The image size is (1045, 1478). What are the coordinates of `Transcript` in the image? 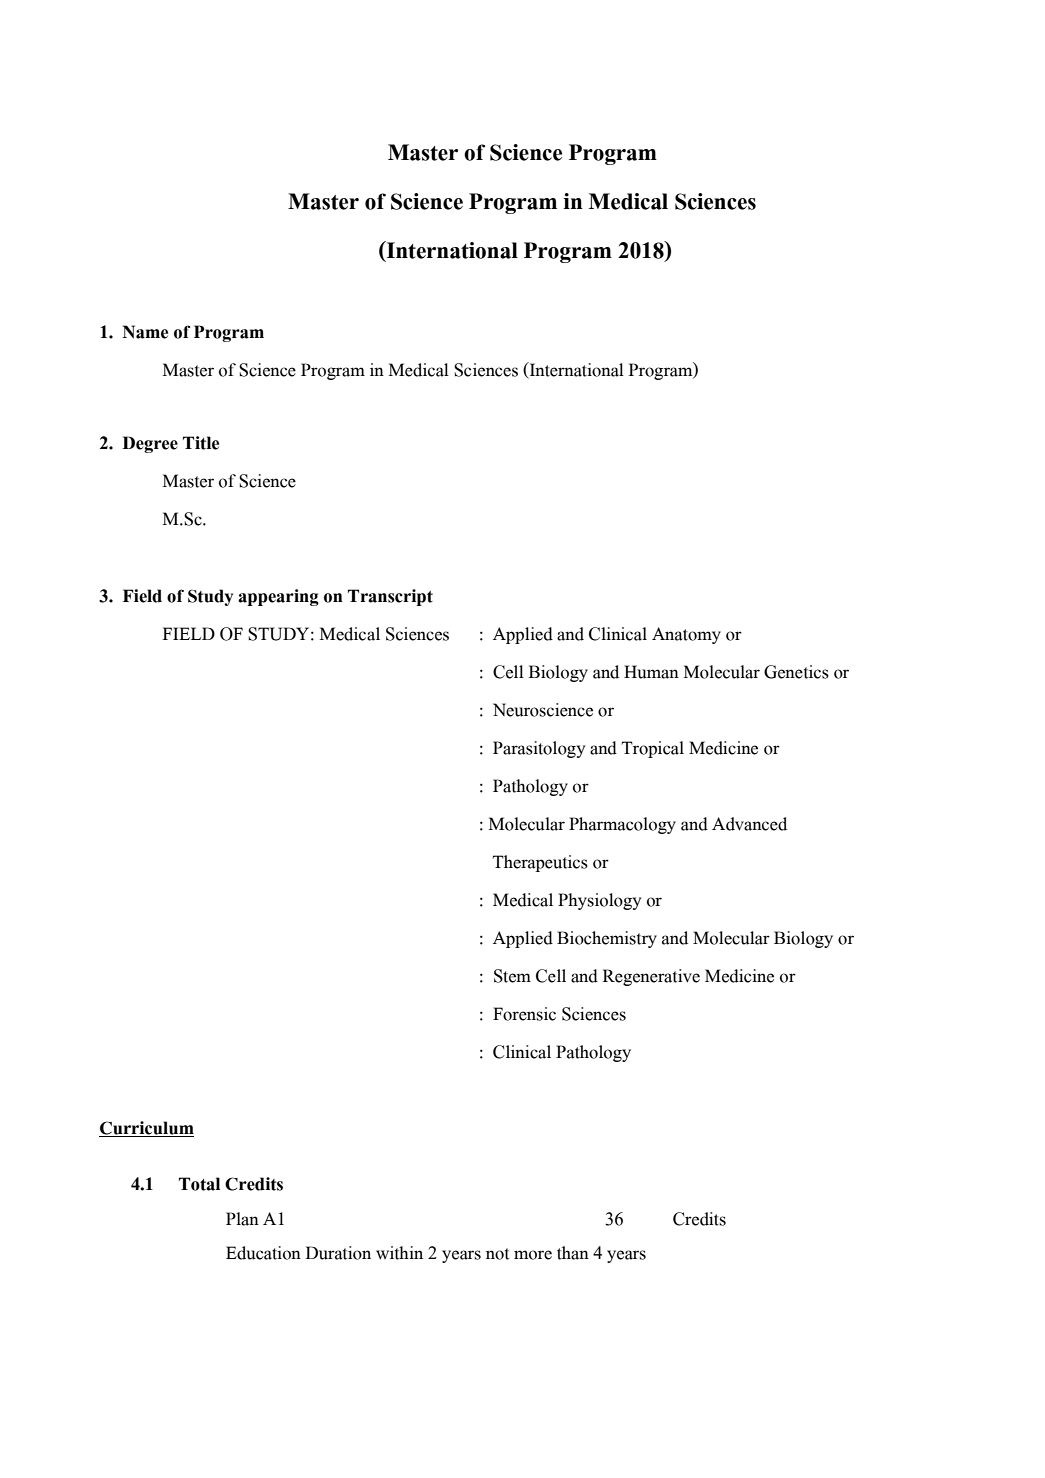 It's located at (390, 597).
